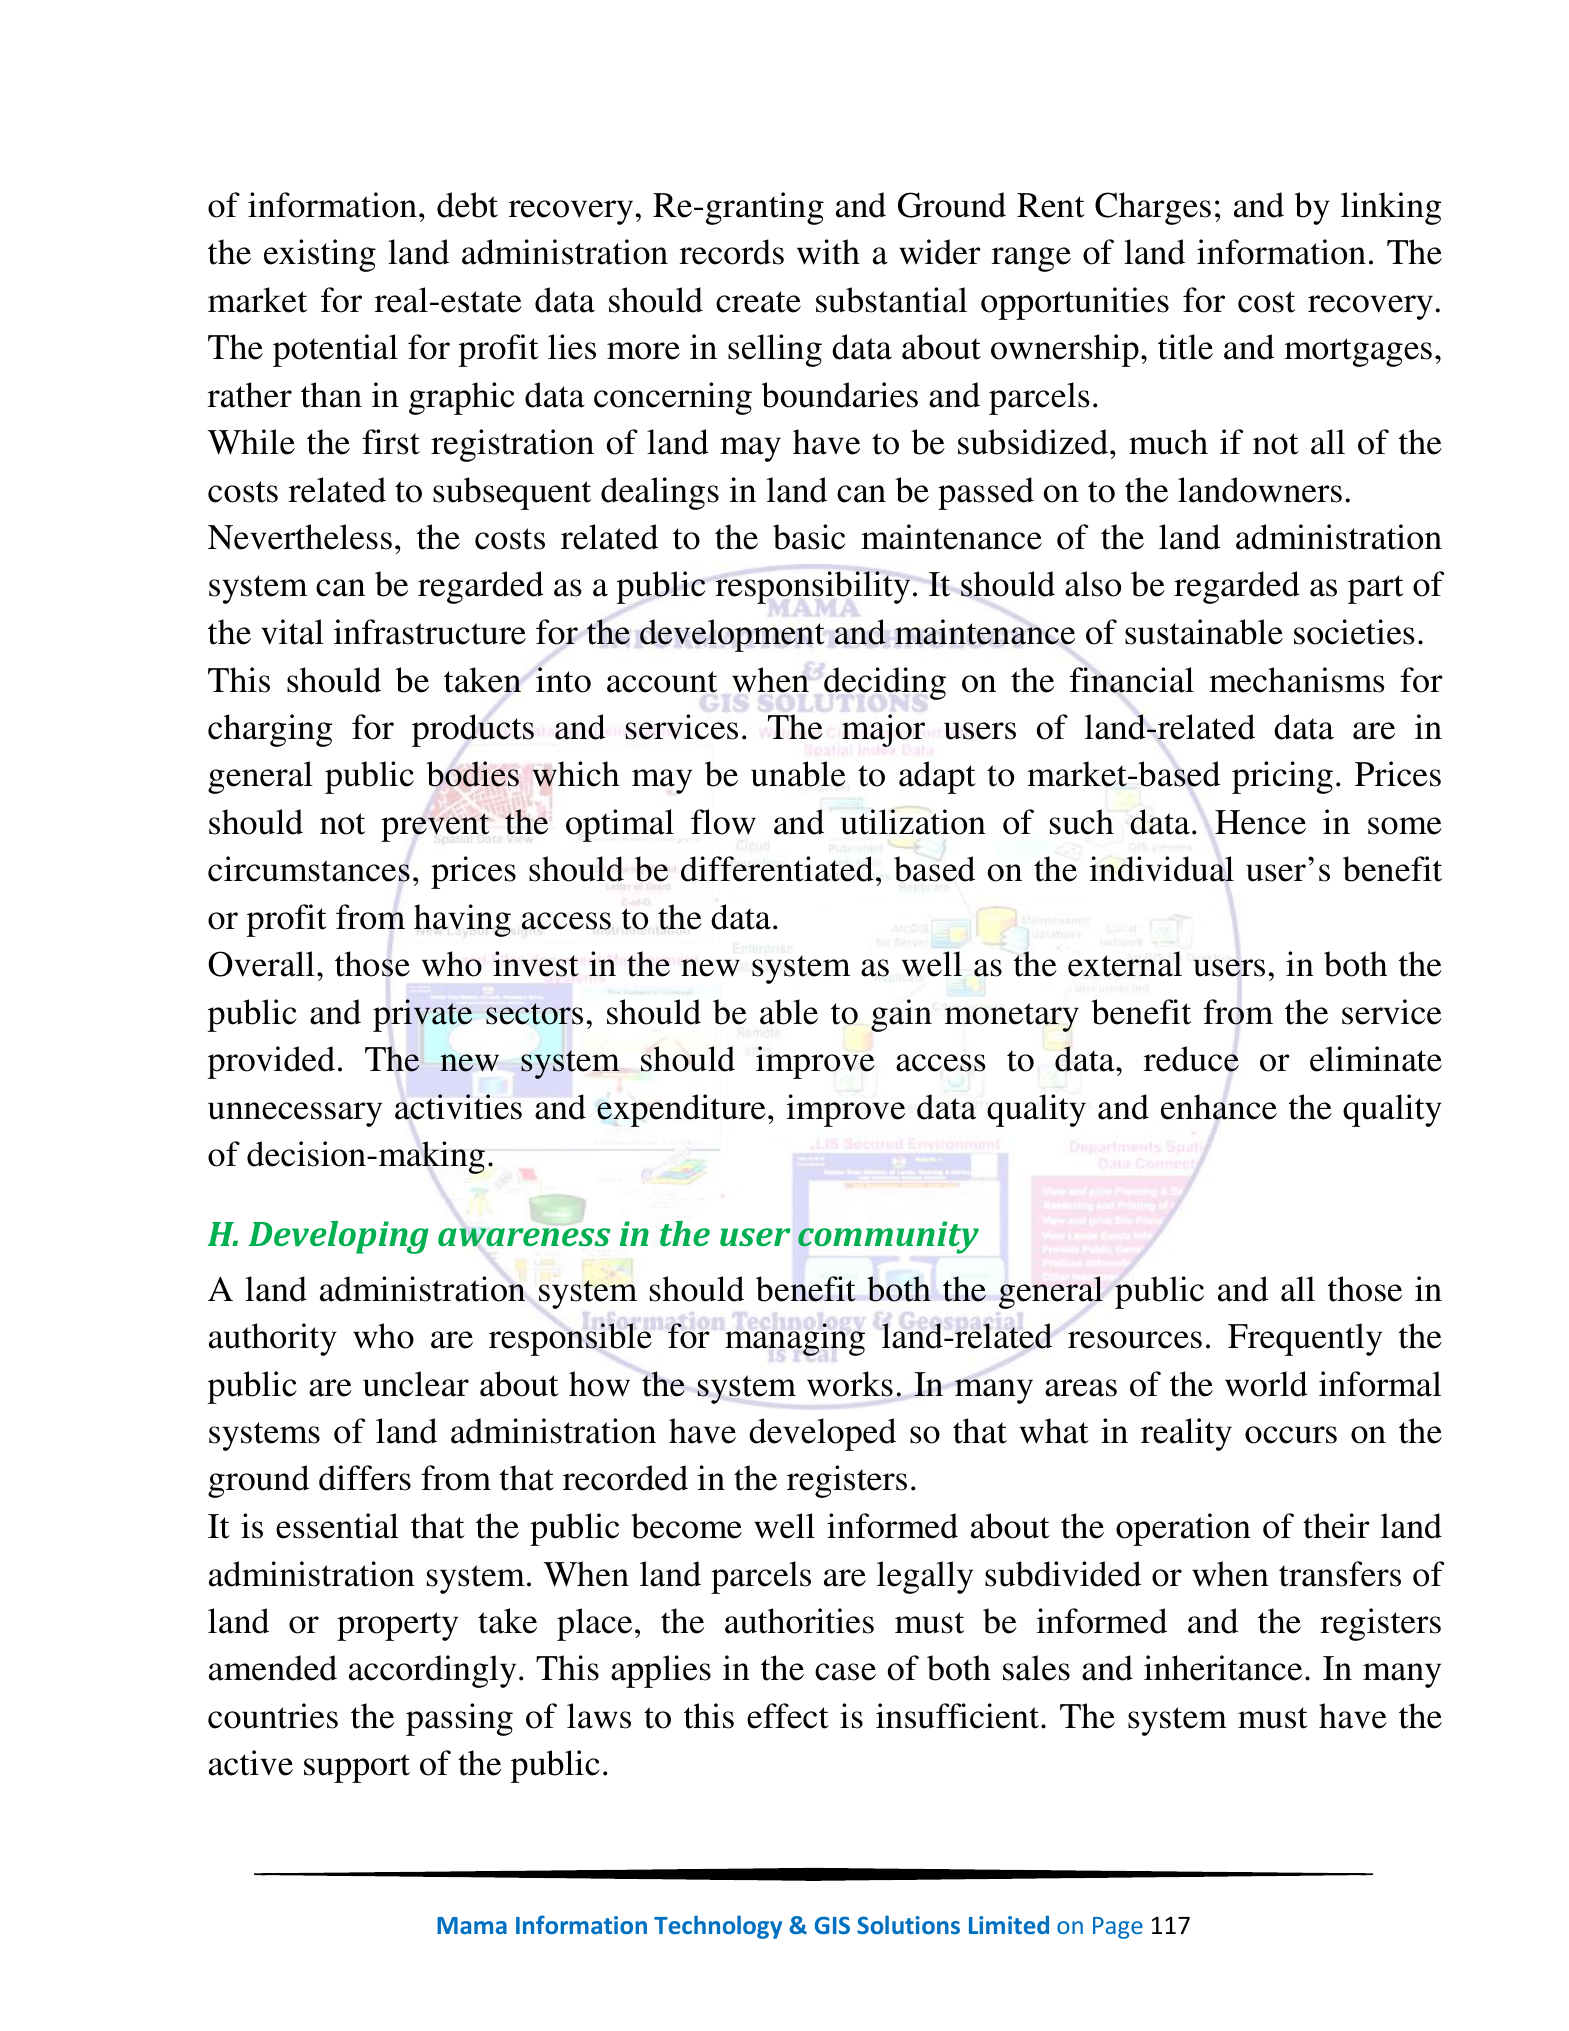  I want to click on with, so click(828, 252).
